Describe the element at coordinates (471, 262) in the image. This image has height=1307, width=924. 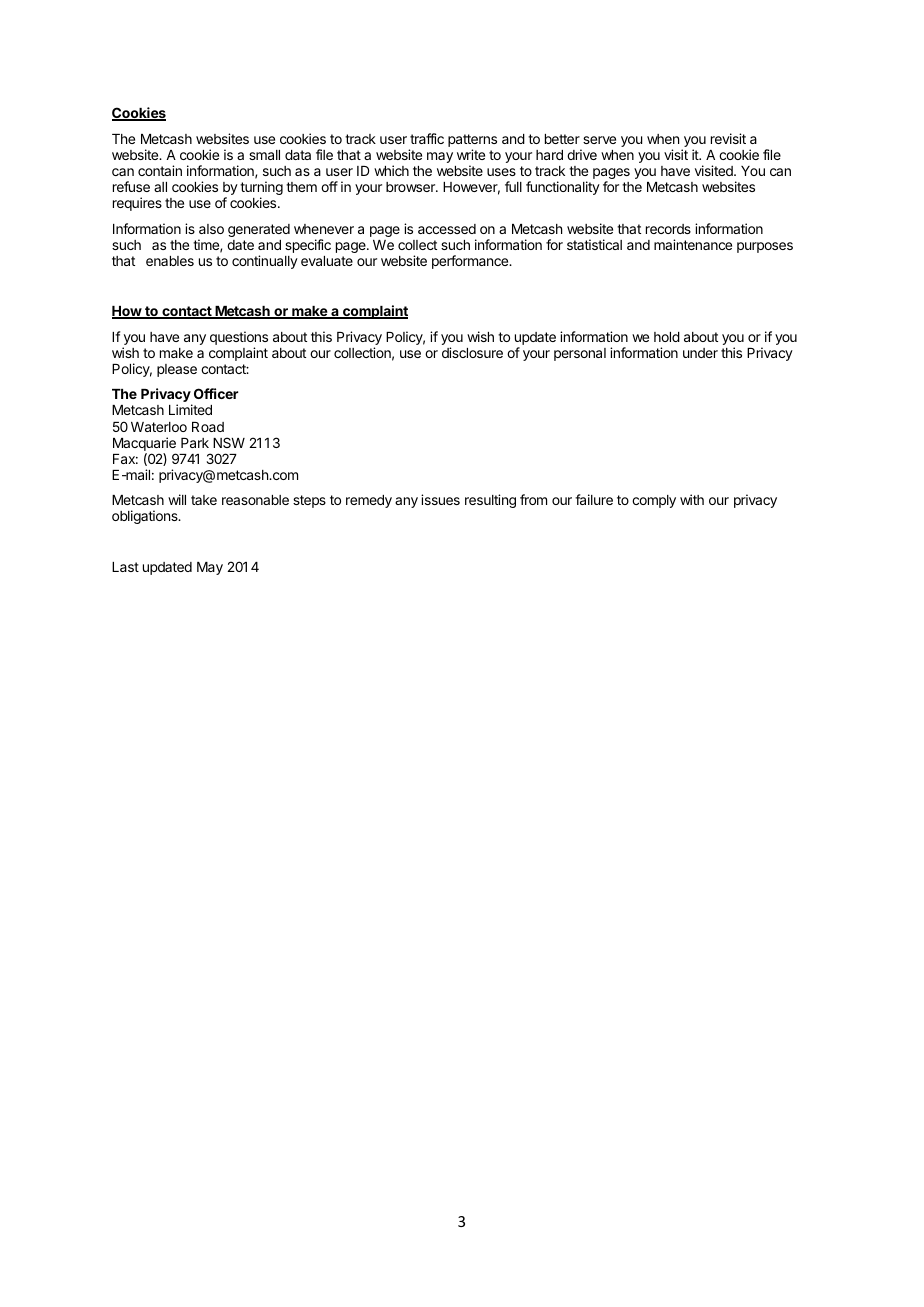
I see `performance` at that location.
